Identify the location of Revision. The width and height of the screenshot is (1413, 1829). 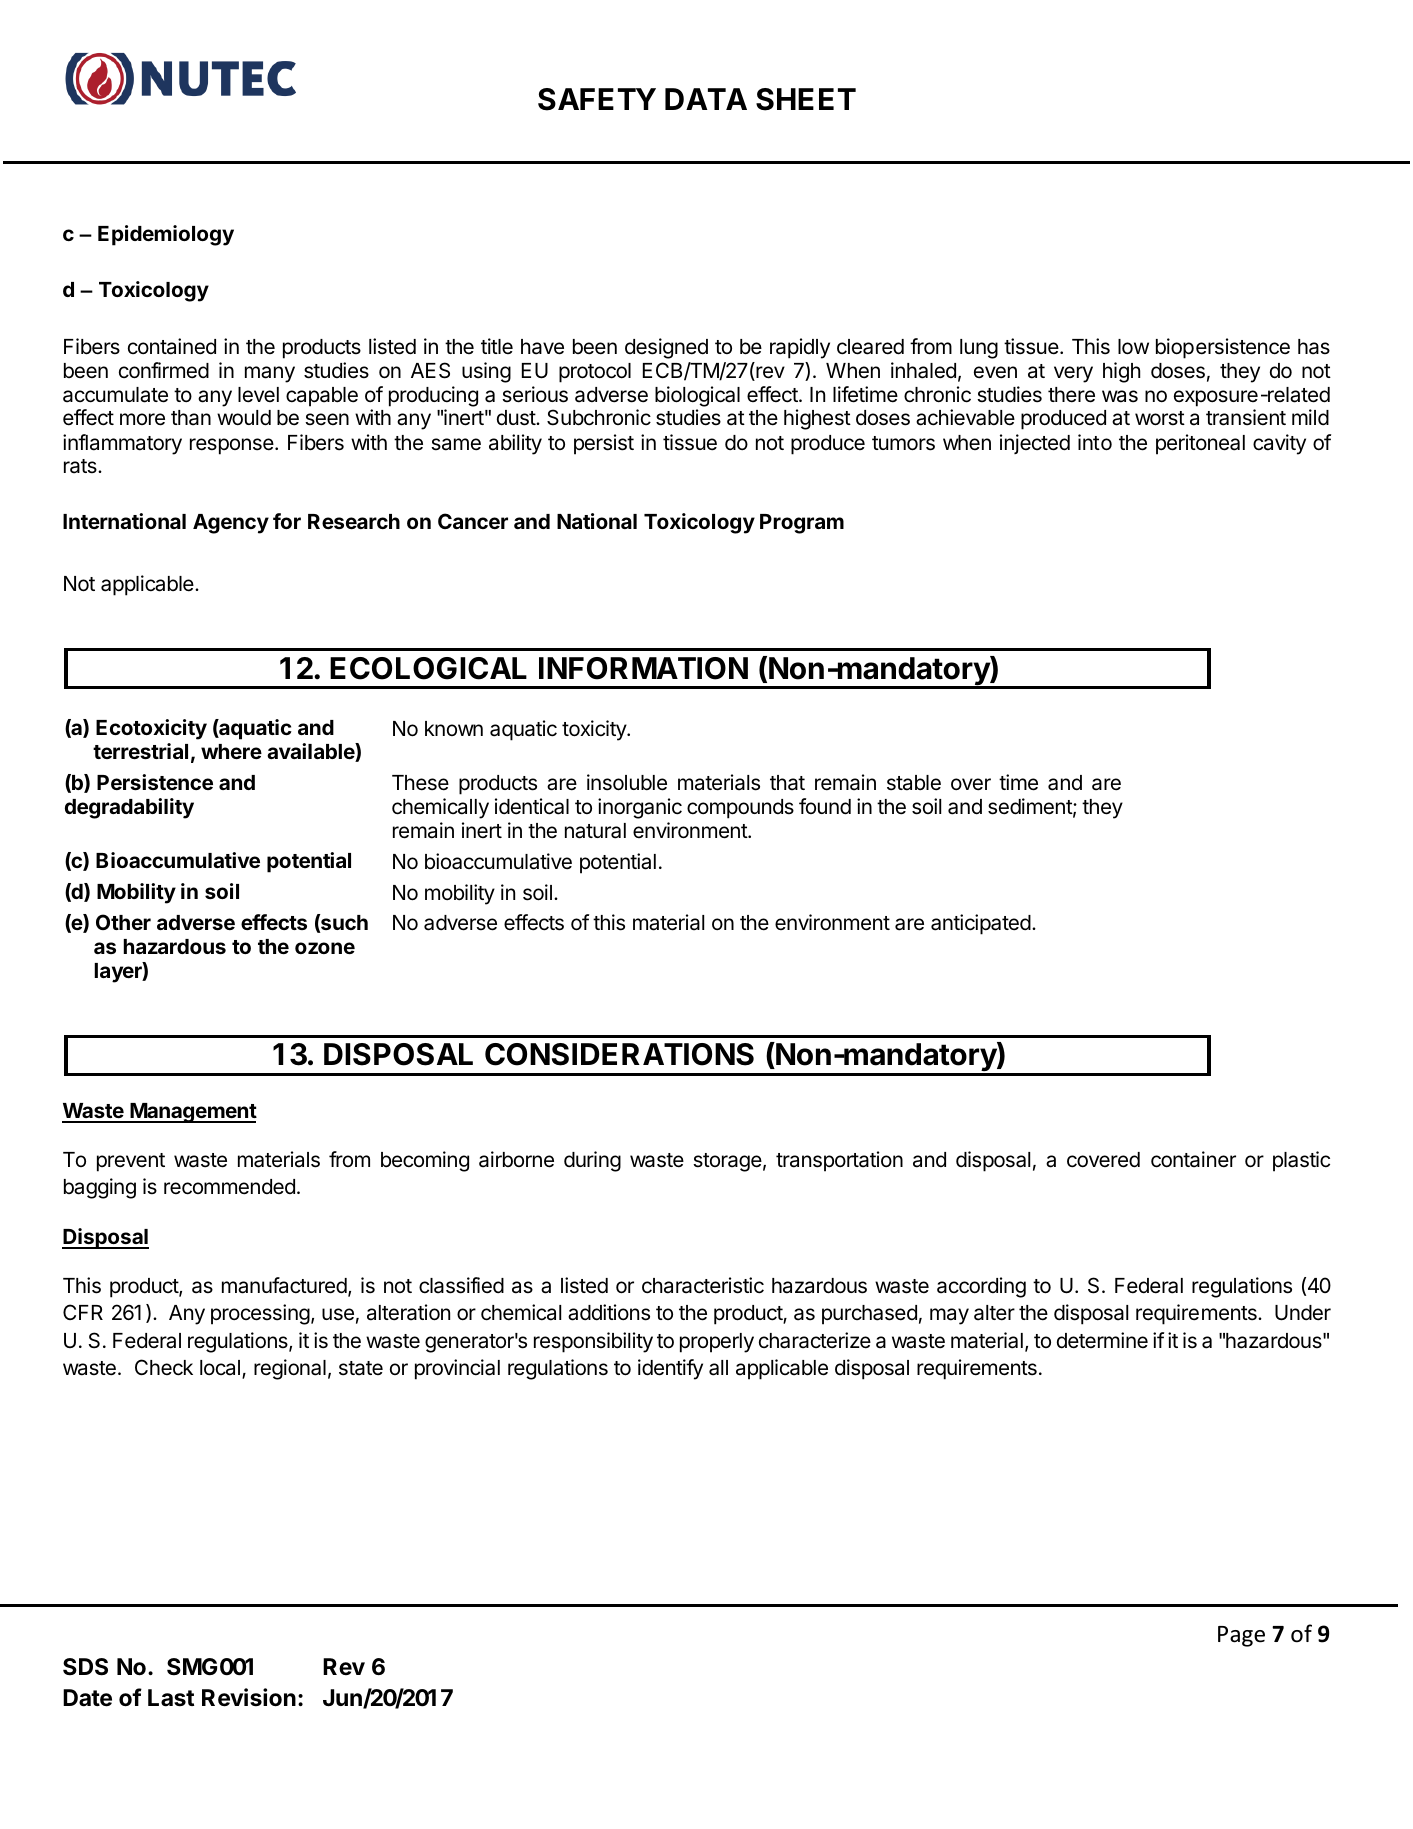
(249, 1697).
